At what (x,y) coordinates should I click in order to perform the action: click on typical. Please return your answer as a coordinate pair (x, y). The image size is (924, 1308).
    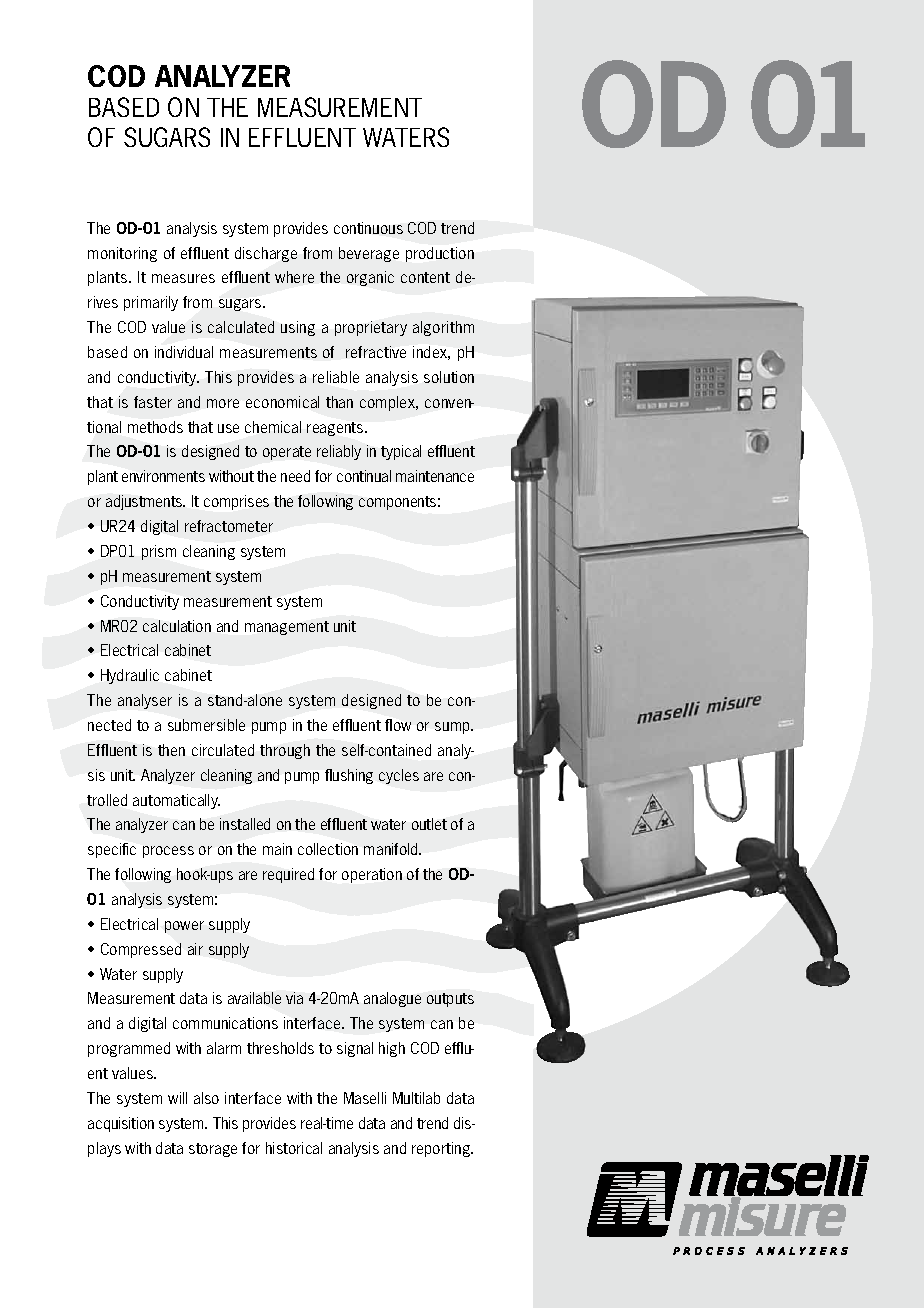
    Looking at the image, I should click on (401, 452).
